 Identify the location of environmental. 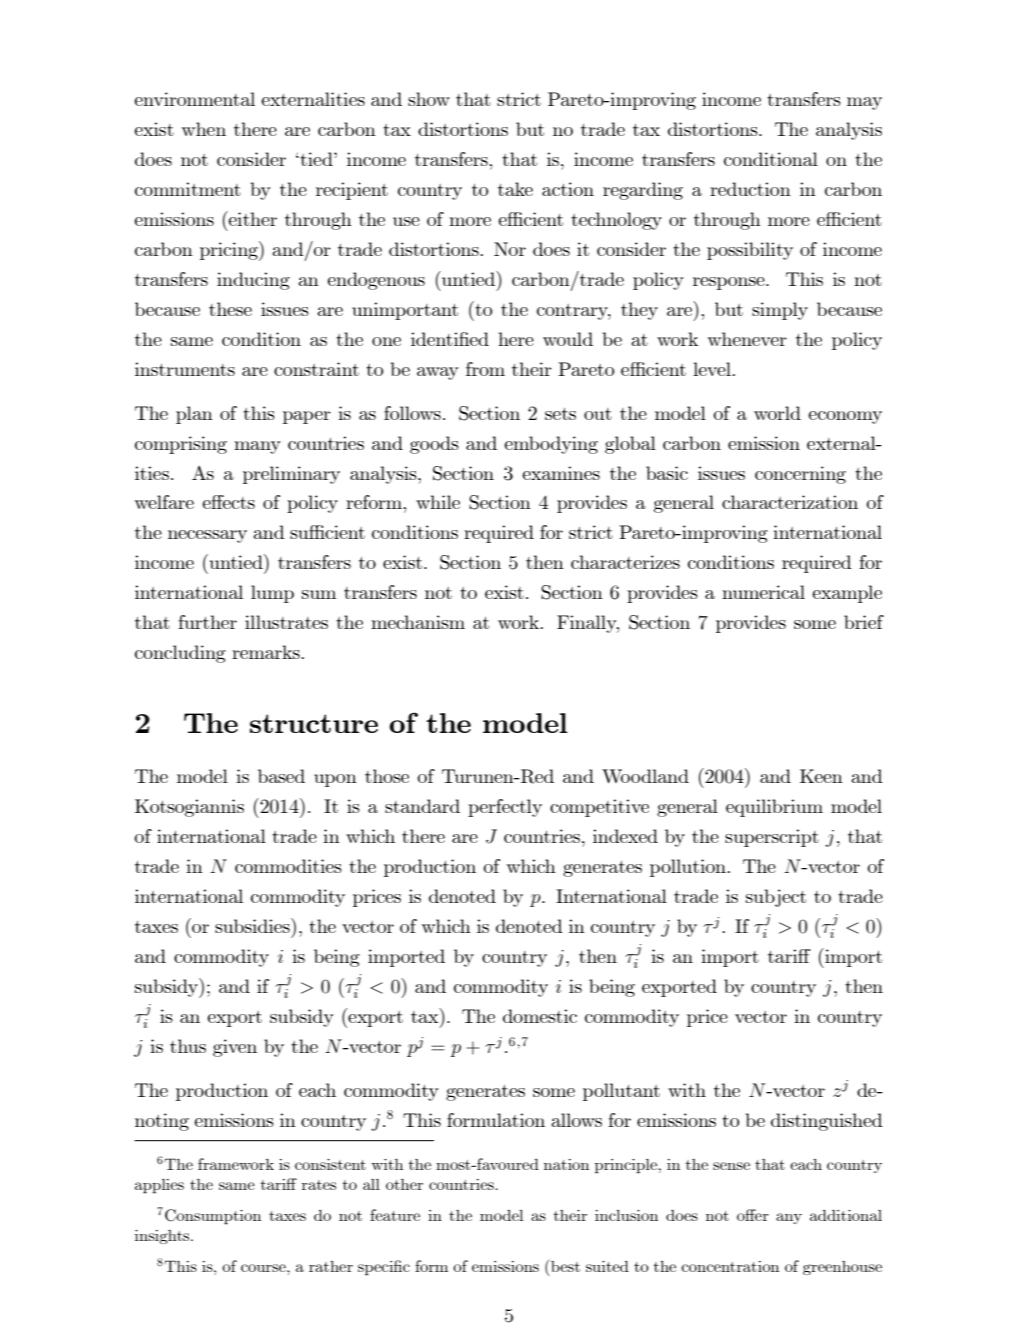
(194, 99).
